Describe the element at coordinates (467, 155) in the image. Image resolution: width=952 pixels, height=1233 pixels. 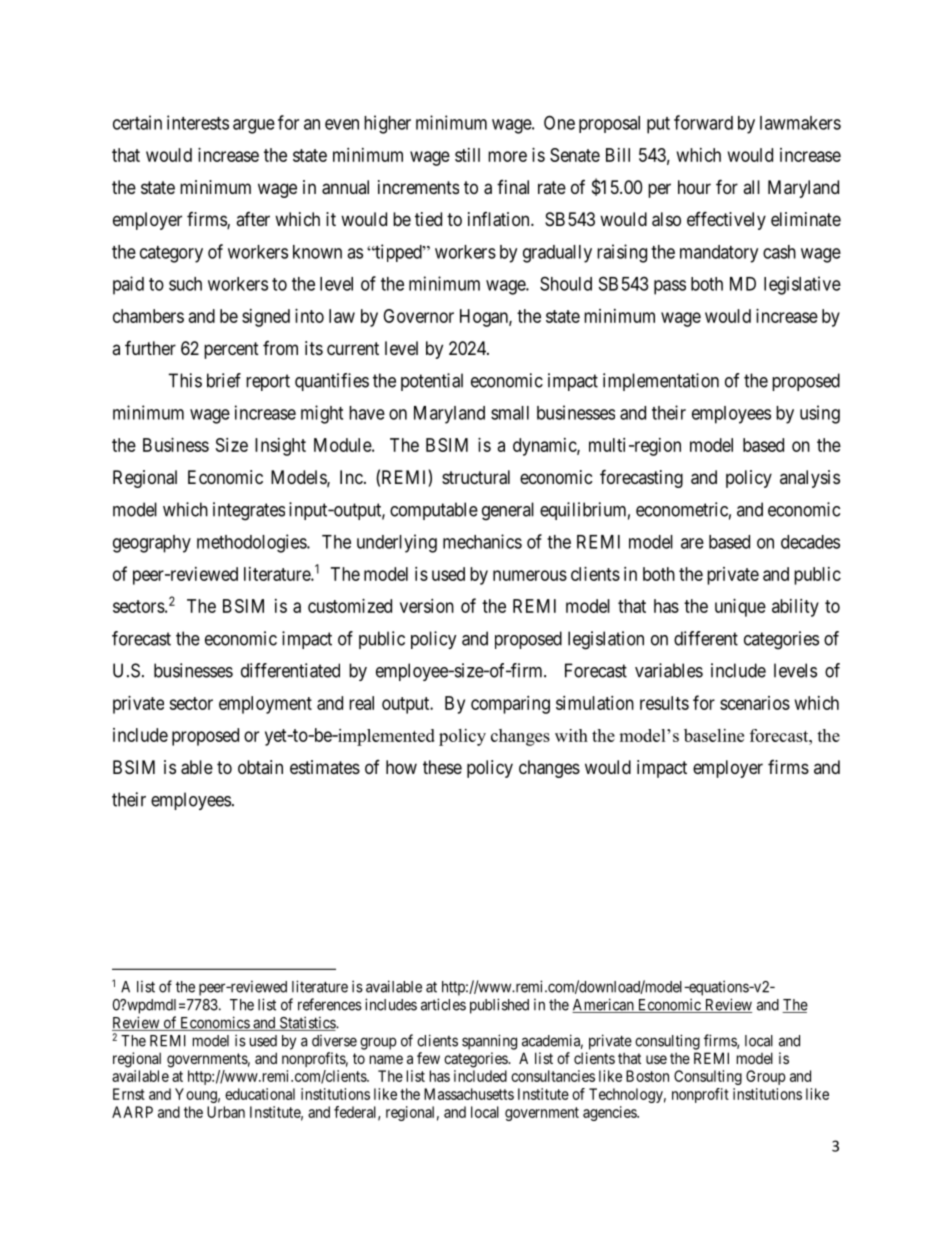
I see `still` at that location.
